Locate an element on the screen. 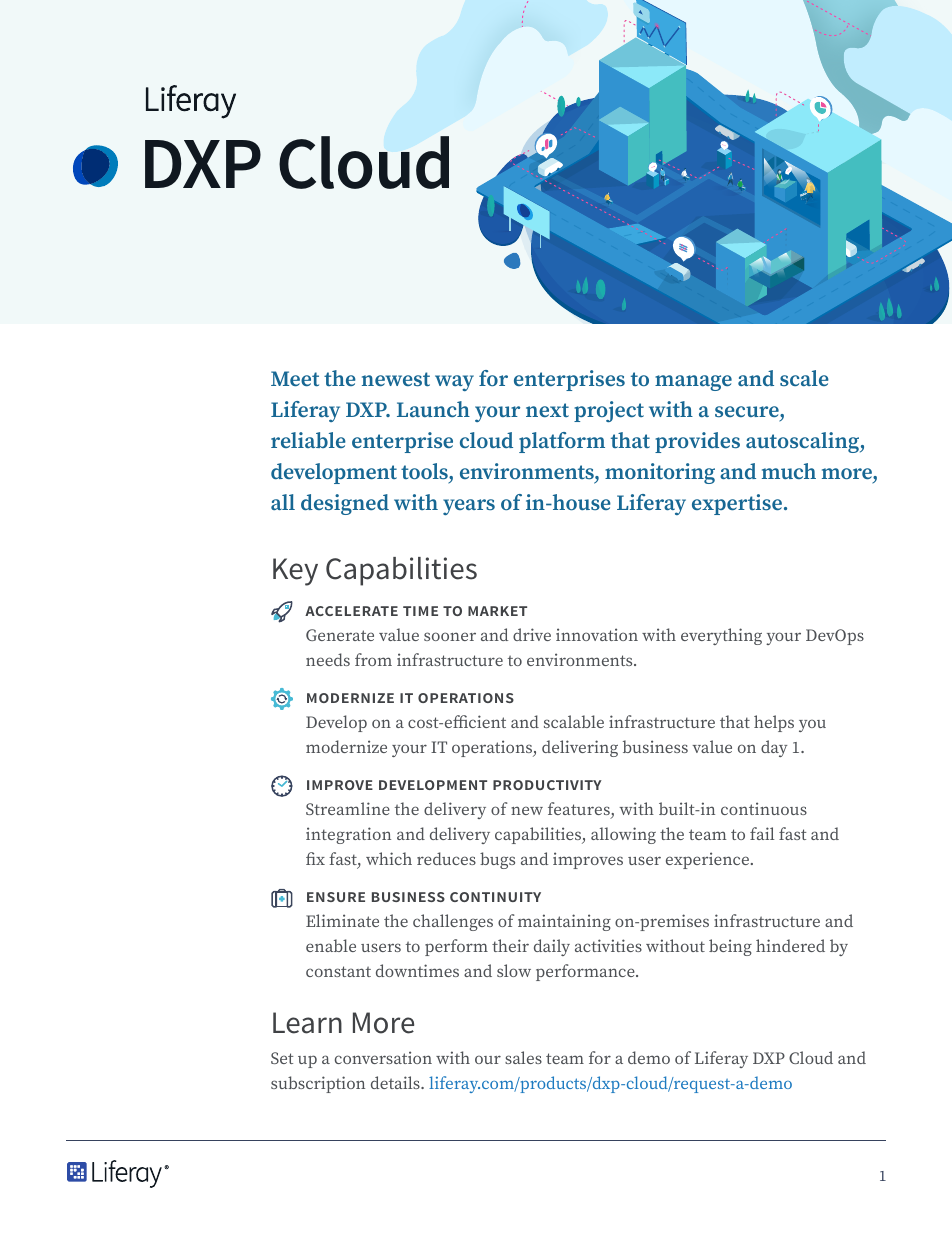 Image resolution: width=952 pixels, height=1233 pixels. being is located at coordinates (730, 947).
